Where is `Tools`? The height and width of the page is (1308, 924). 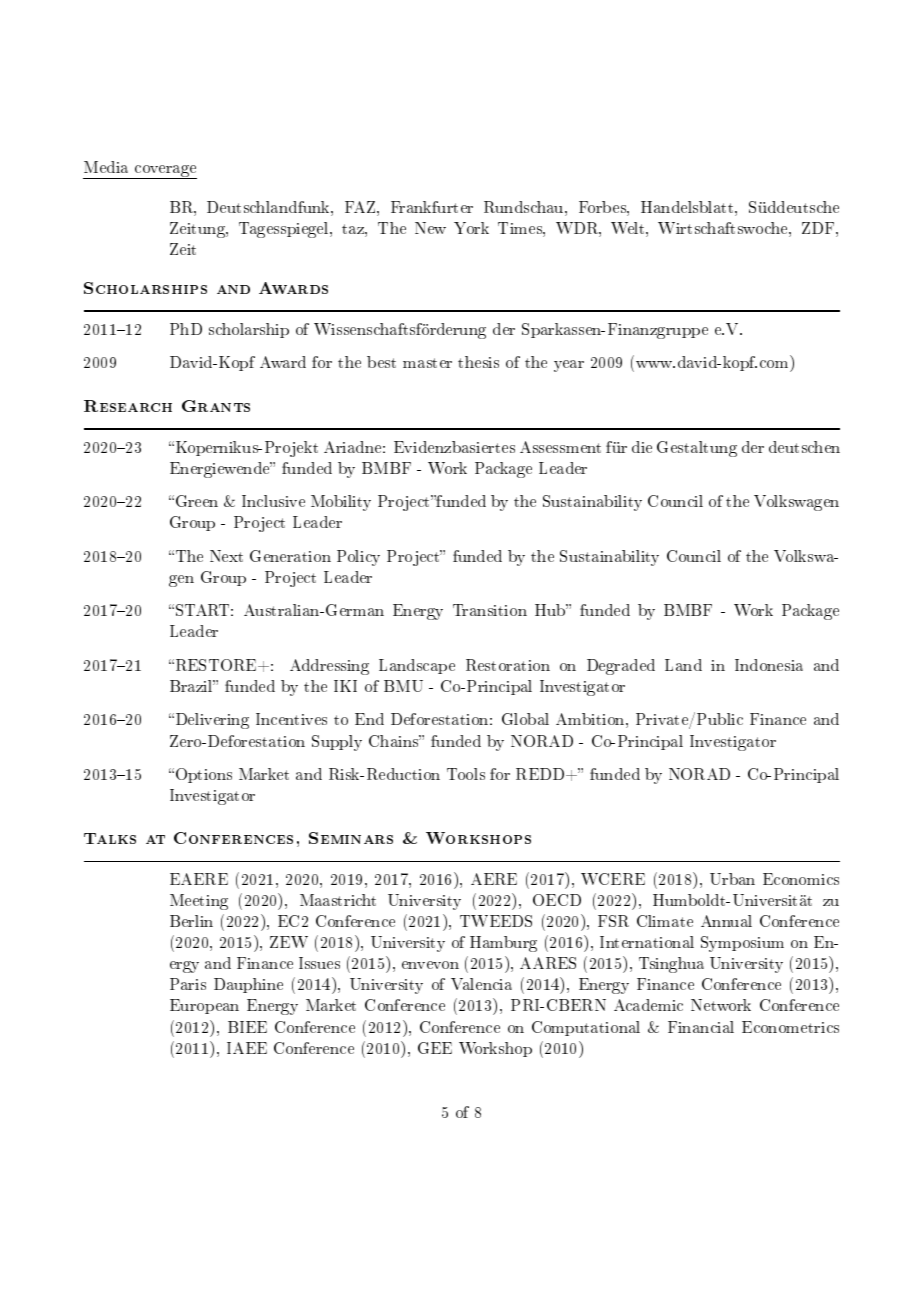 Tools is located at coordinates (466, 774).
